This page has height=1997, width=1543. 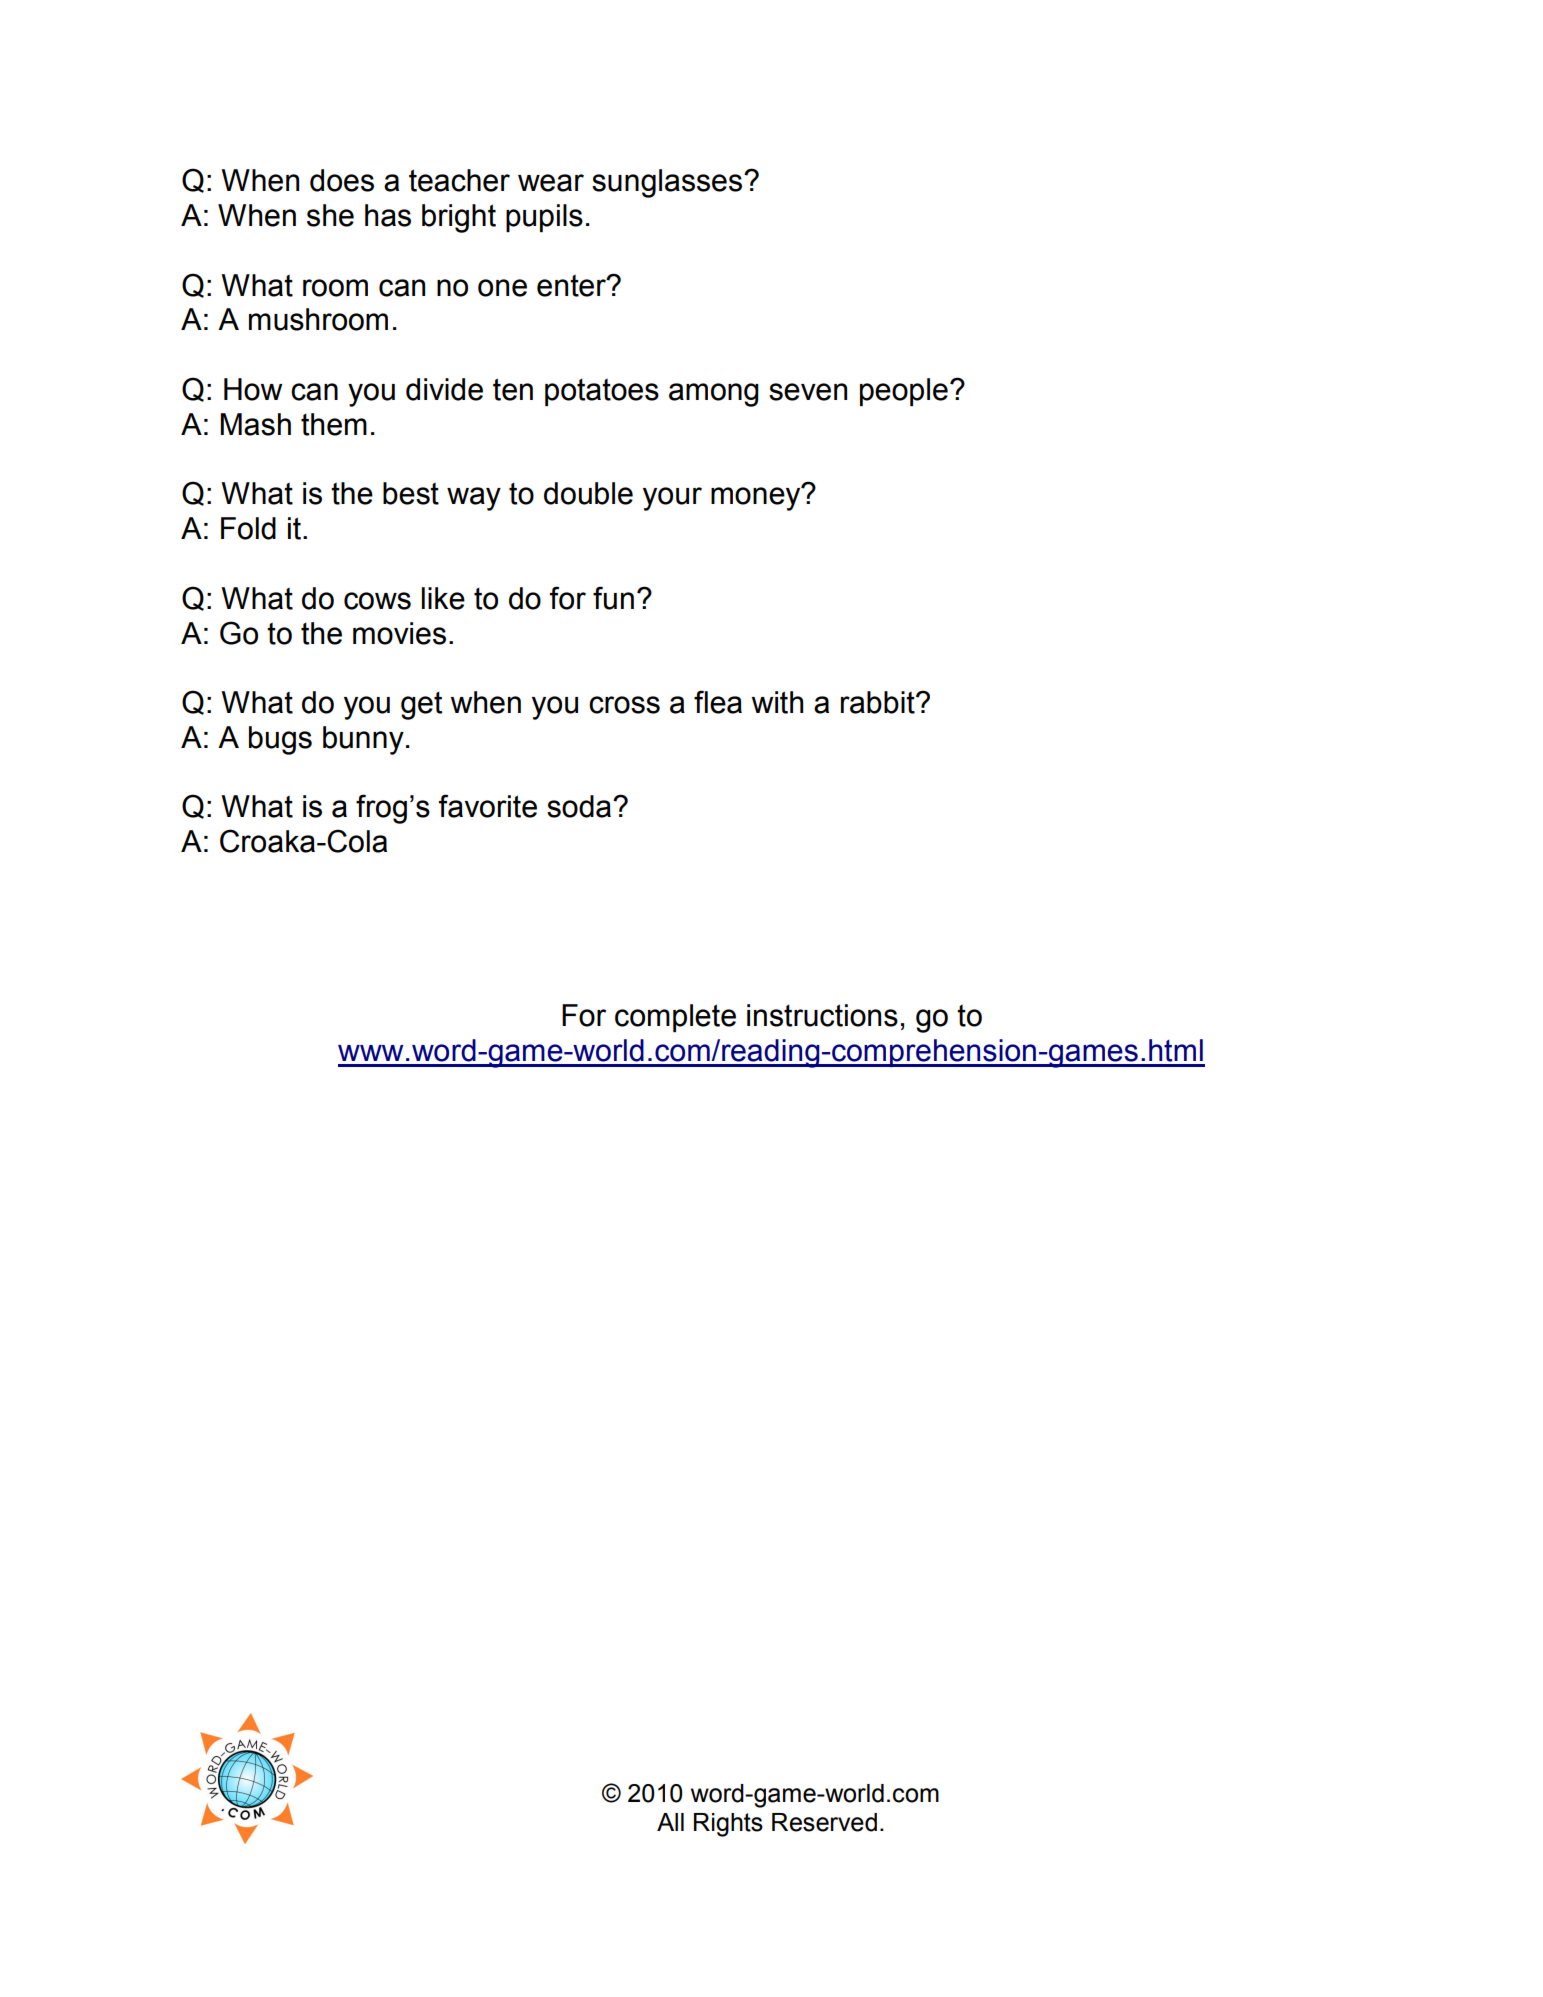 What do you see at coordinates (670, 1822) in the page?
I see `All` at bounding box center [670, 1822].
